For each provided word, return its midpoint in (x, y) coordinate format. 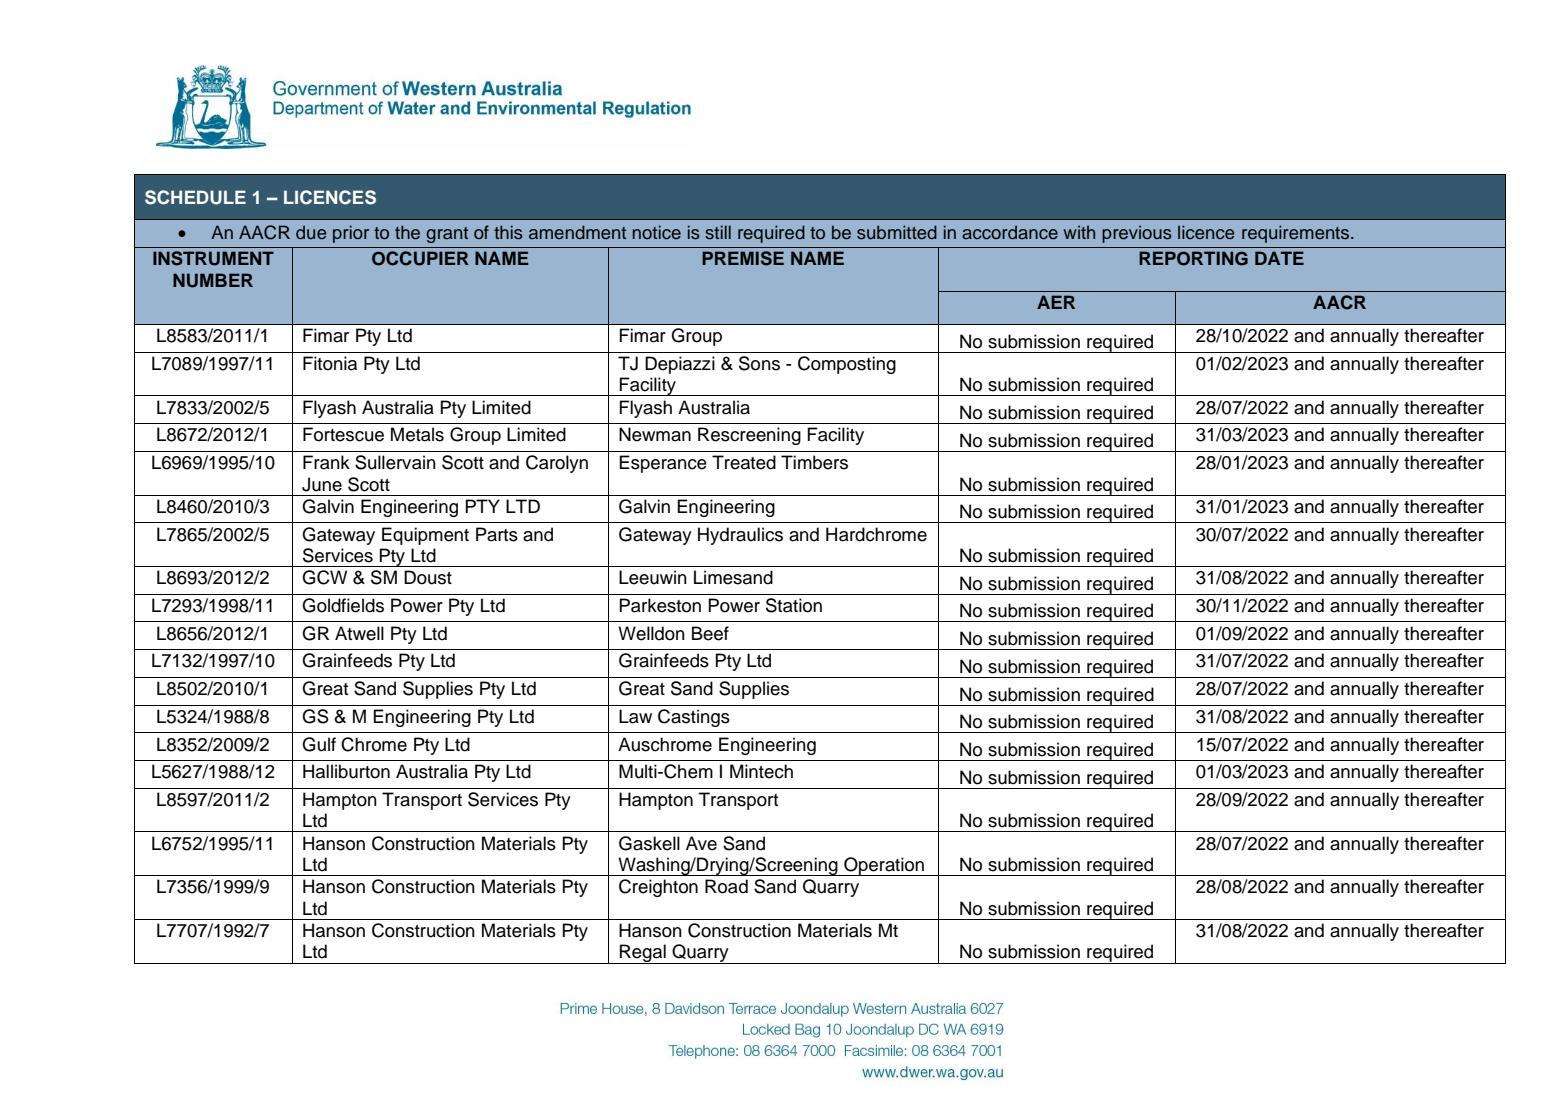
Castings (694, 718)
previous (1137, 234)
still (718, 232)
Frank (326, 462)
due (311, 232)
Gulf (319, 744)
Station (794, 605)
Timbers (814, 462)
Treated (744, 462)
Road (726, 886)
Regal (643, 954)
